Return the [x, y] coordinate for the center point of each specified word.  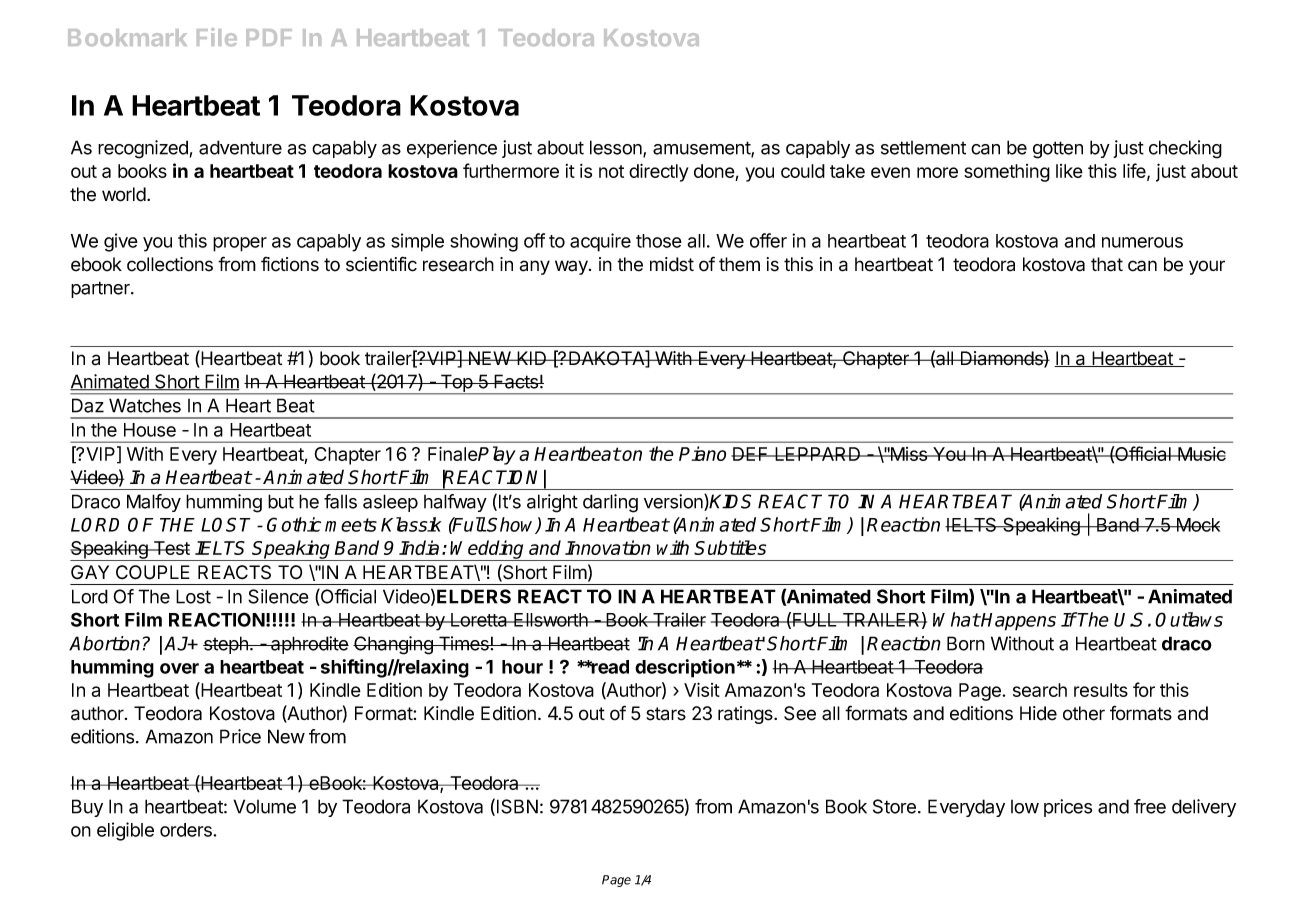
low [1025, 807]
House [150, 430]
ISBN [517, 806]
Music [1201, 454]
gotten [1058, 150]
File [217, 37]
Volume [265, 806]
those [659, 241]
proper [240, 244]
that [1107, 264]
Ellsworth [551, 620]
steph [226, 645]
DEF [751, 454]
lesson [617, 148]
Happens [1018, 622]
